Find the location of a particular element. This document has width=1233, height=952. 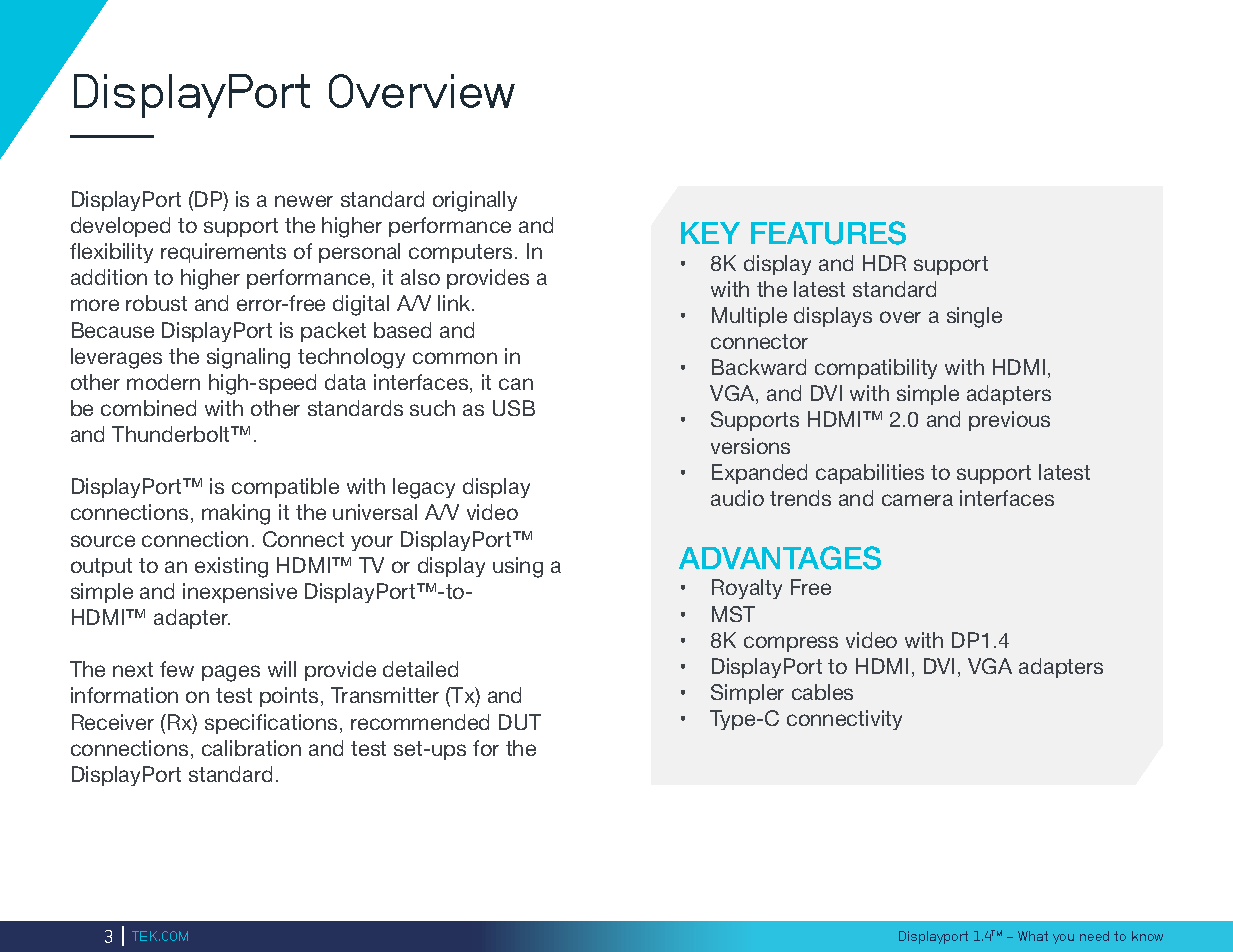

requirements is located at coordinates (223, 253).
